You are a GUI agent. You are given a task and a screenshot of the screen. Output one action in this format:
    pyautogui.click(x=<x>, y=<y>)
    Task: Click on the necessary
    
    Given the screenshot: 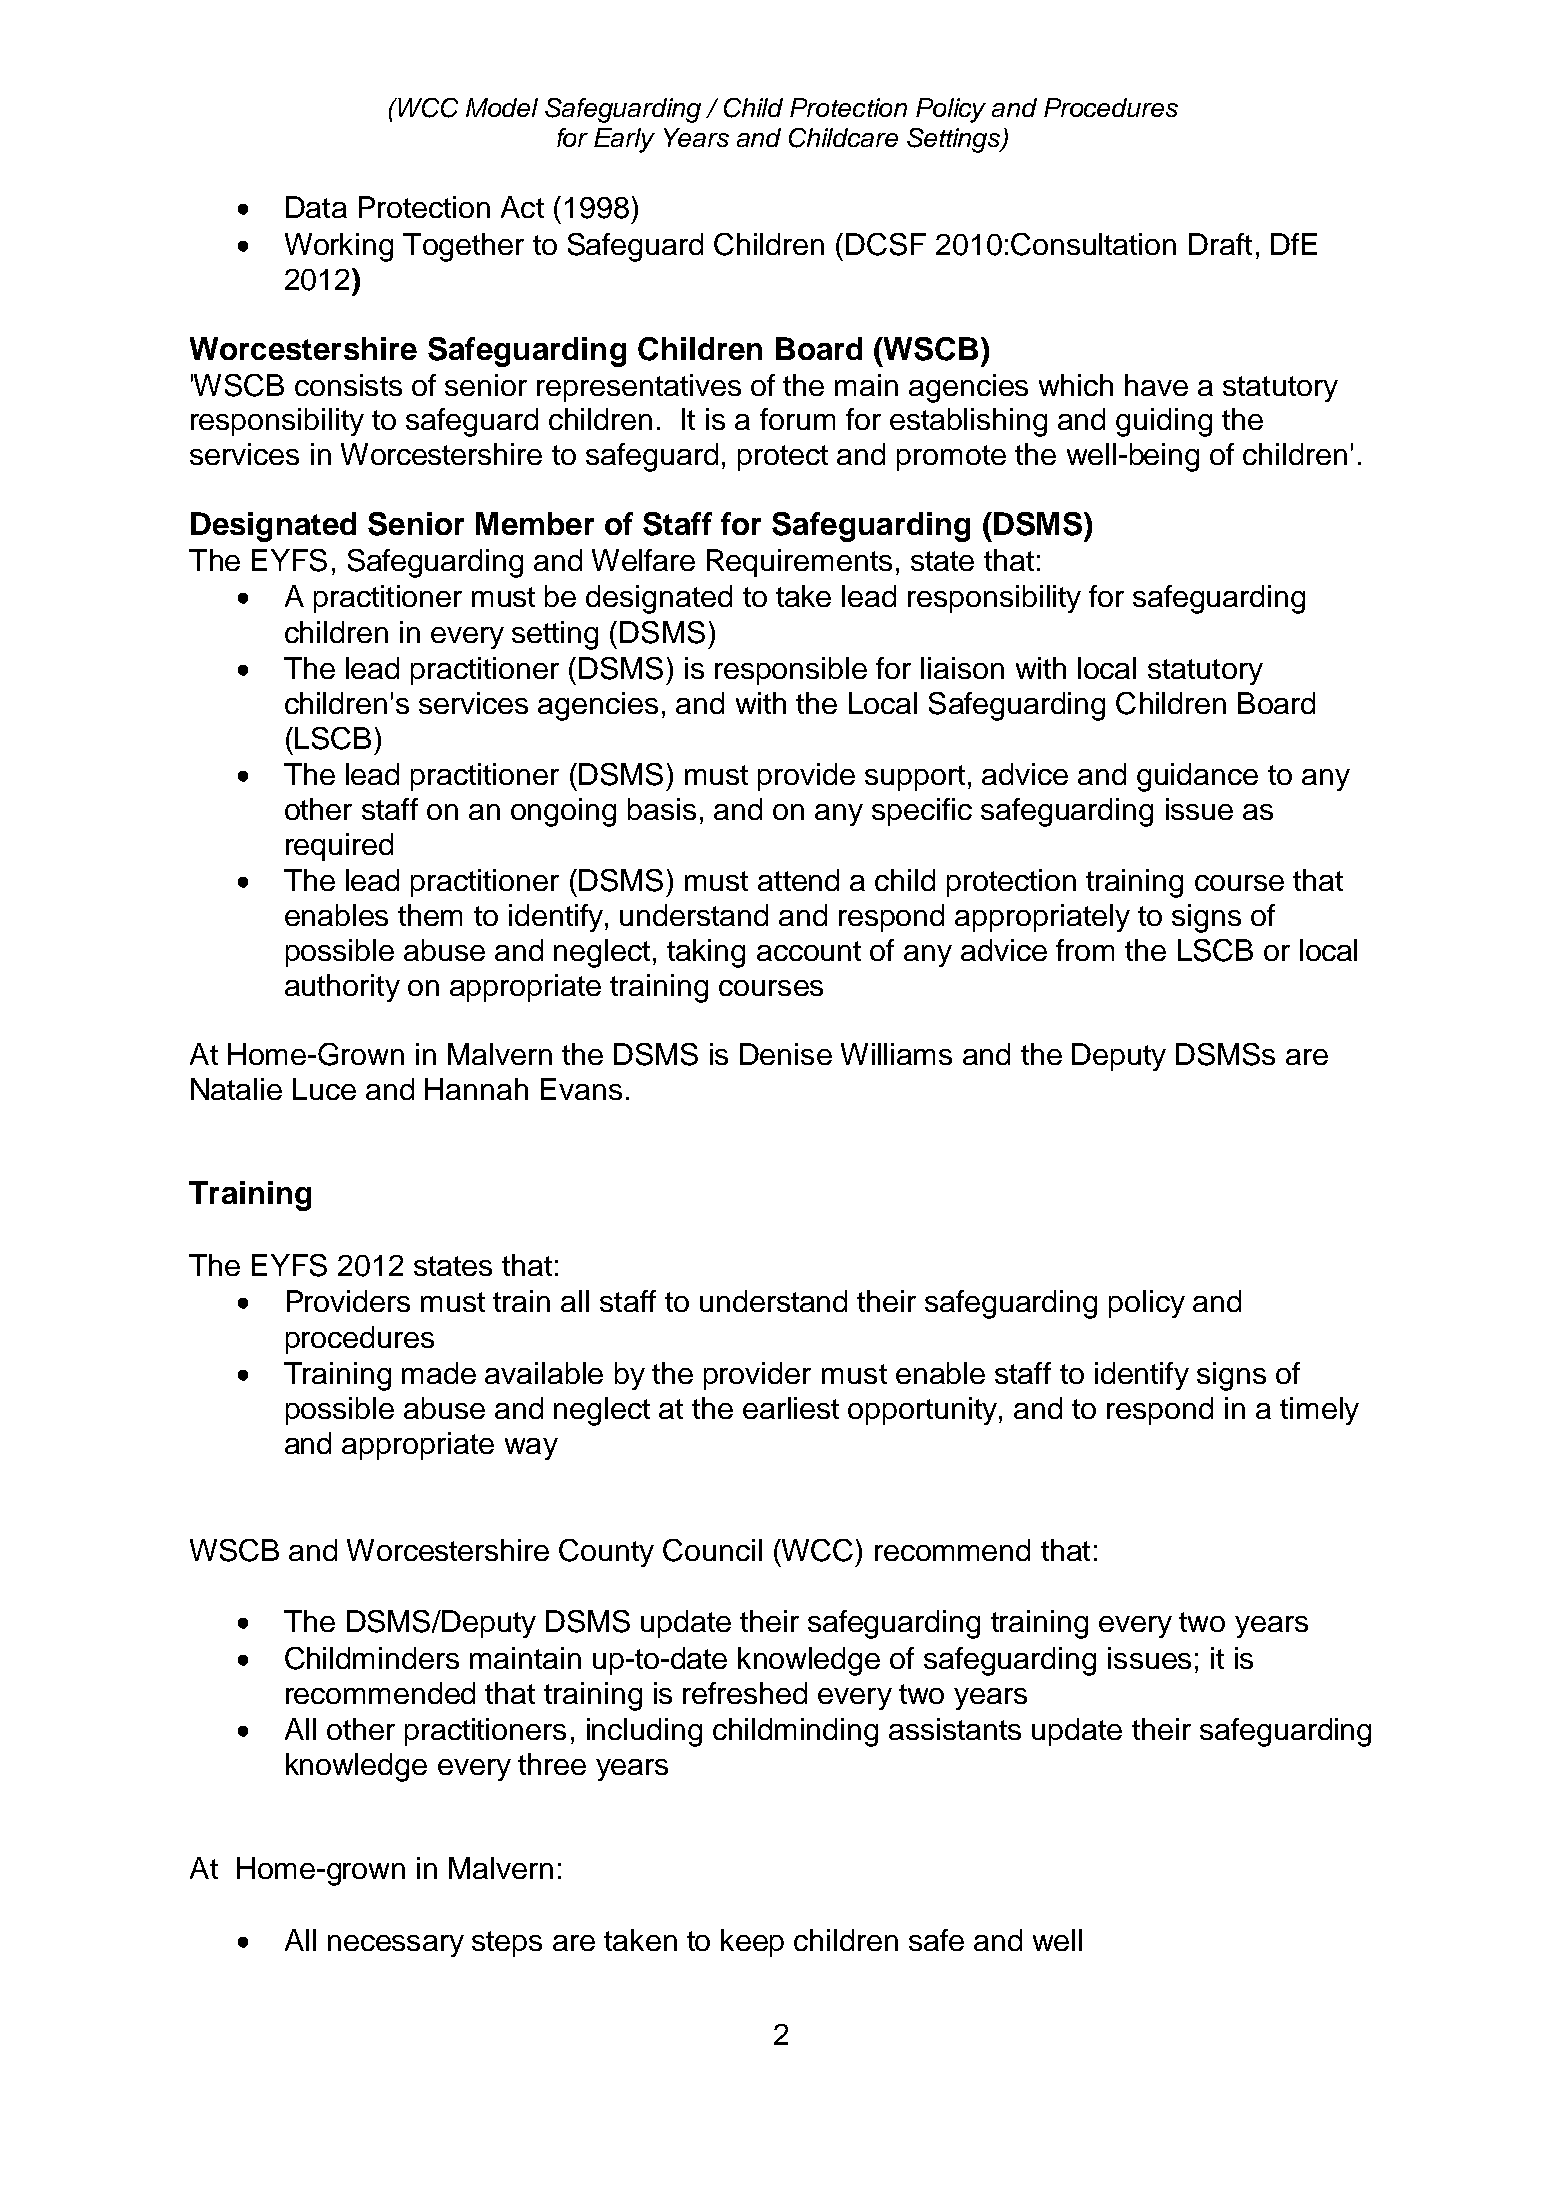 What is the action you would take?
    pyautogui.click(x=396, y=1946)
